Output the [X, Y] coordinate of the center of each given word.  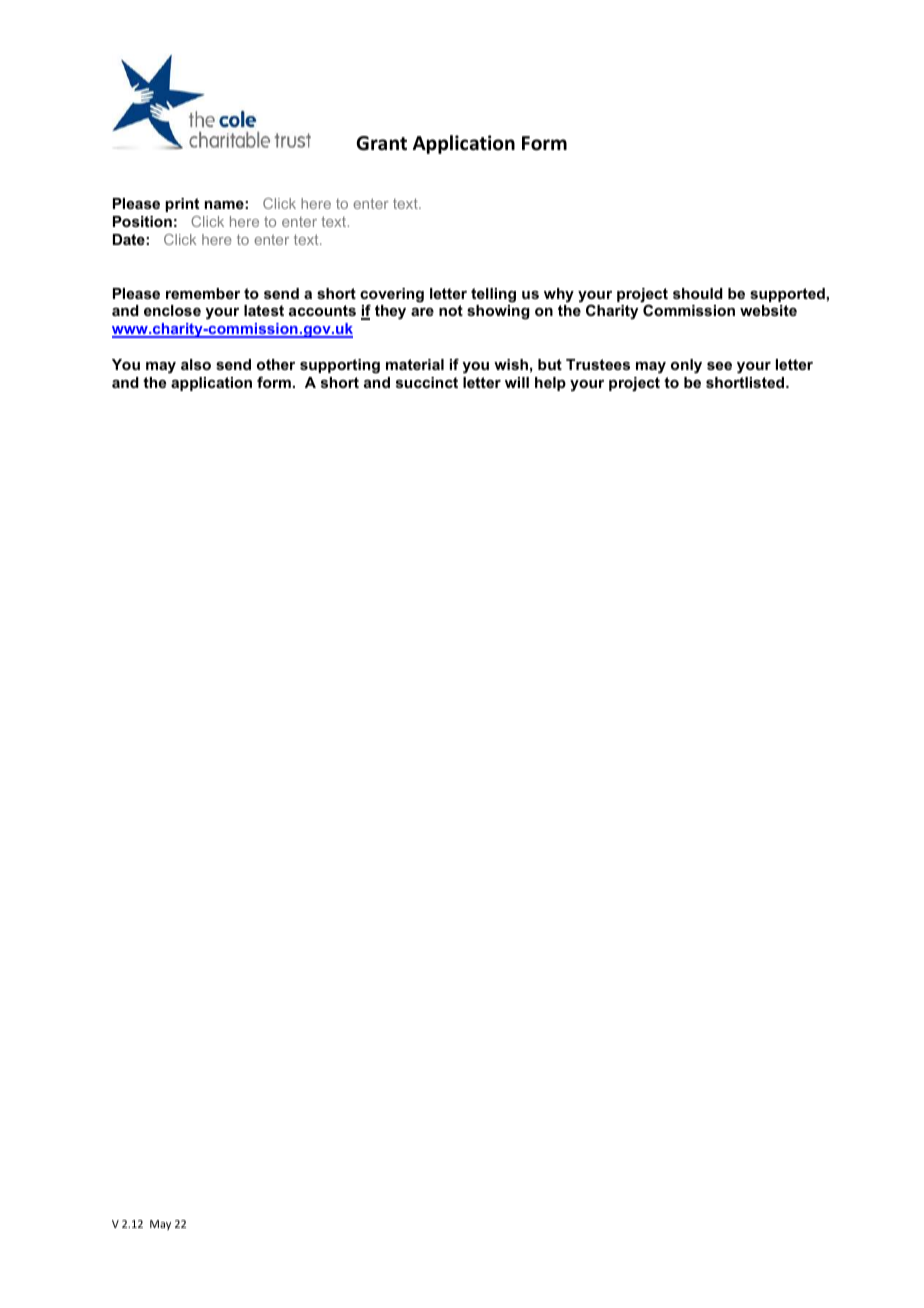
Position [142, 221]
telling [493, 295]
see [719, 366]
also [196, 364]
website [768, 310]
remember [203, 293]
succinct [427, 382]
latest [264, 310]
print [182, 205]
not [451, 310]
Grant [381, 143]
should [698, 293]
